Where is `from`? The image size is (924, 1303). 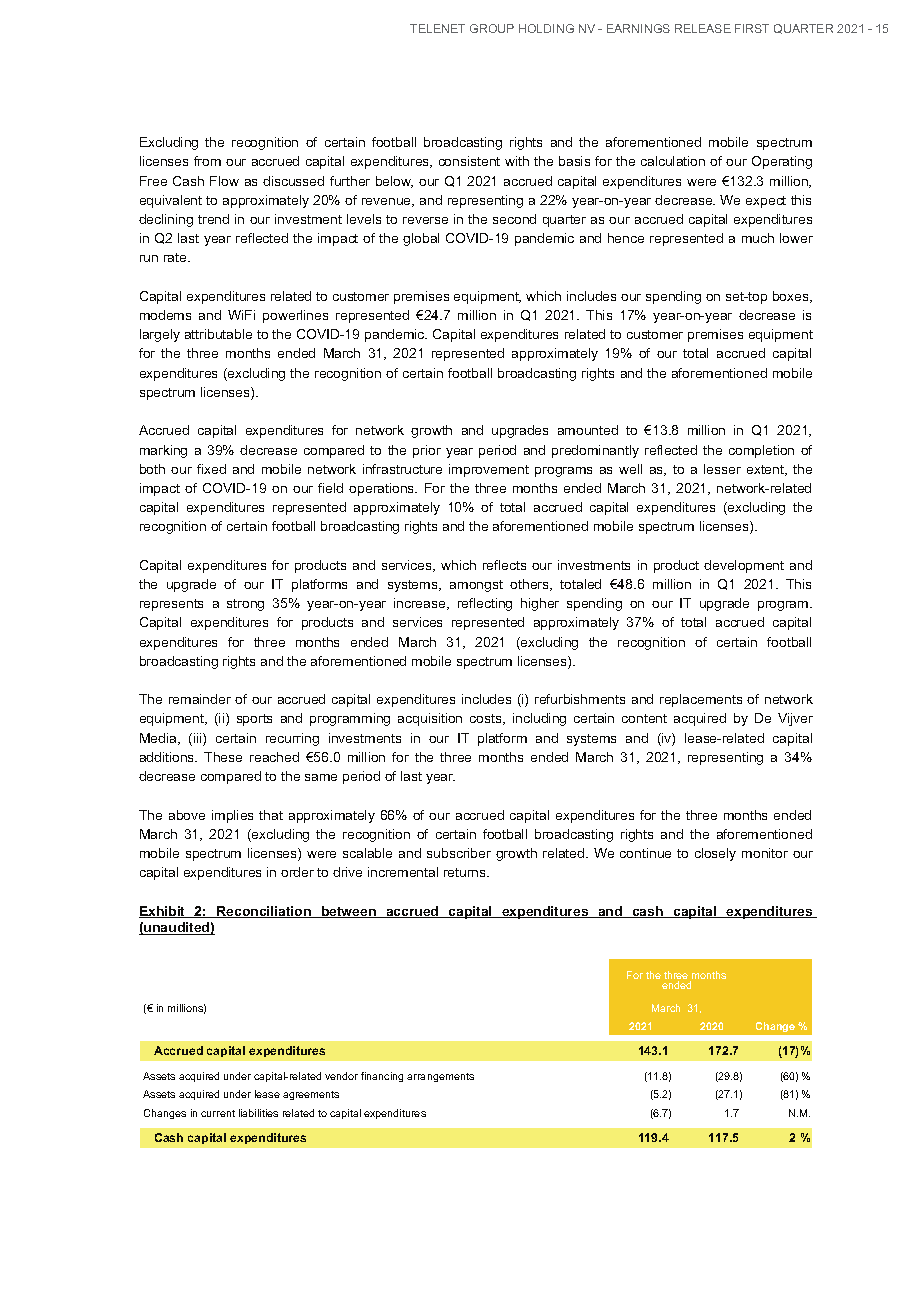 from is located at coordinates (207, 161).
